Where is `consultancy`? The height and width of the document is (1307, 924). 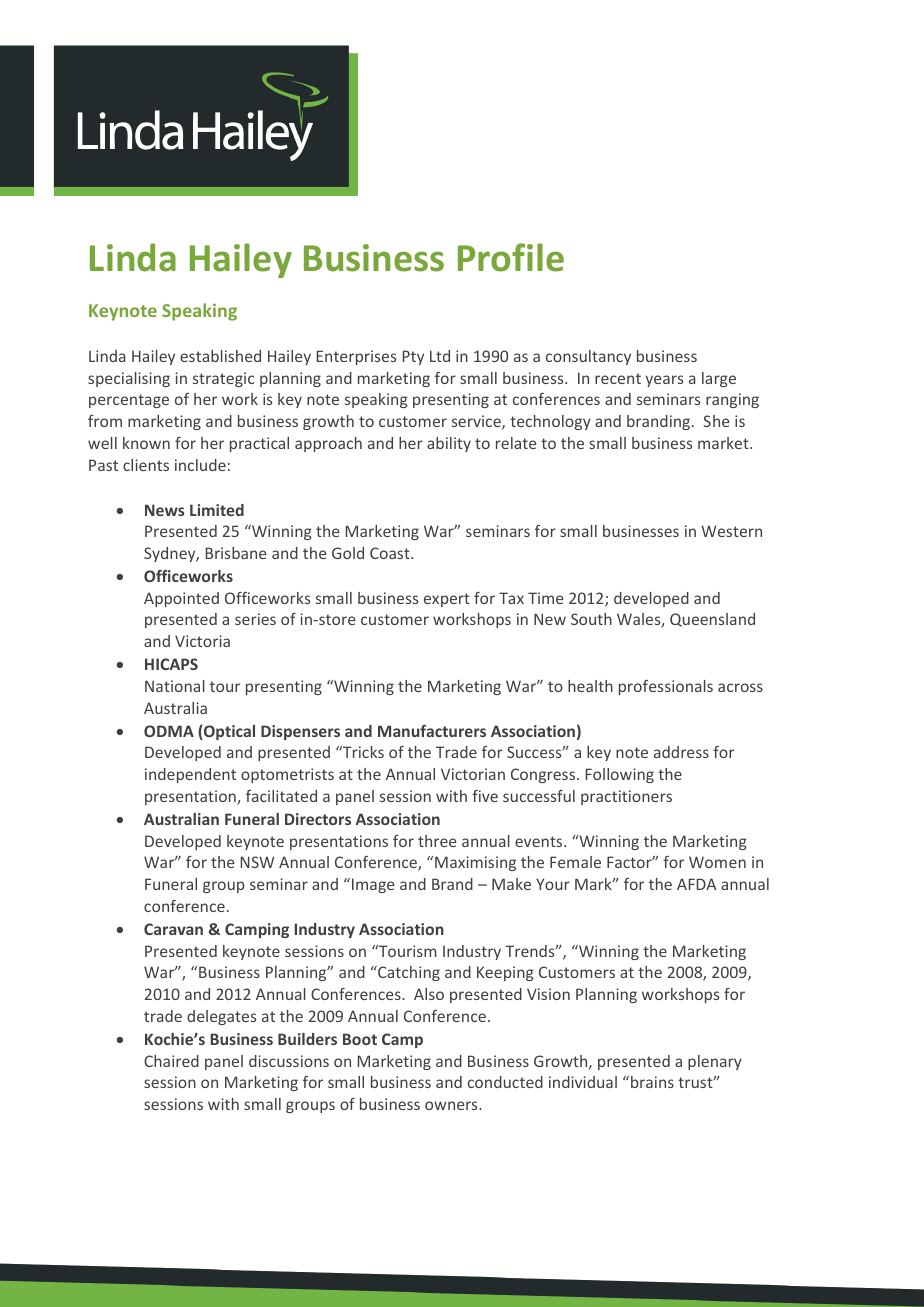 consultancy is located at coordinates (588, 357).
